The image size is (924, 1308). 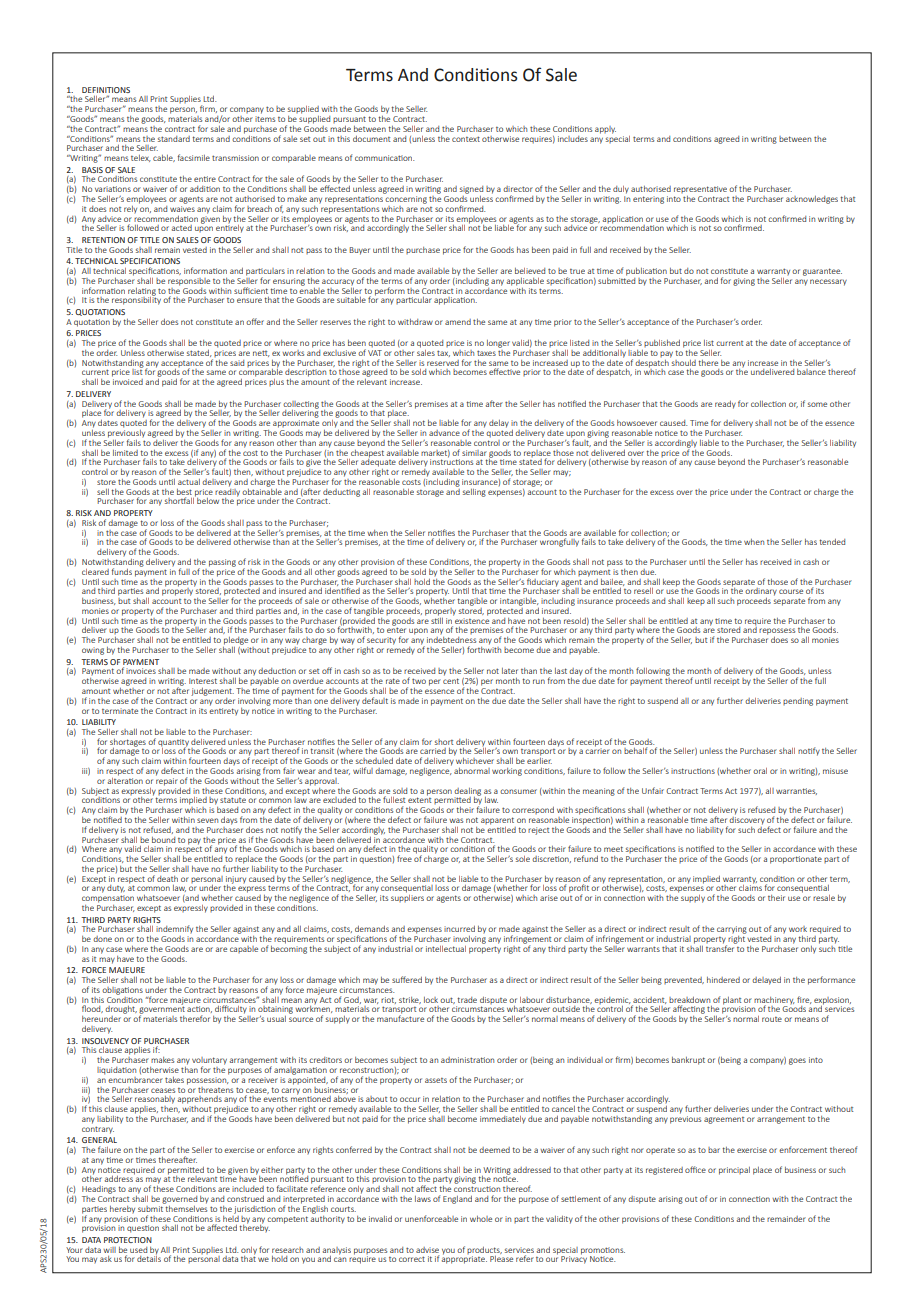 What do you see at coordinates (734, 1171) in the image?
I see `principal` at bounding box center [734, 1171].
